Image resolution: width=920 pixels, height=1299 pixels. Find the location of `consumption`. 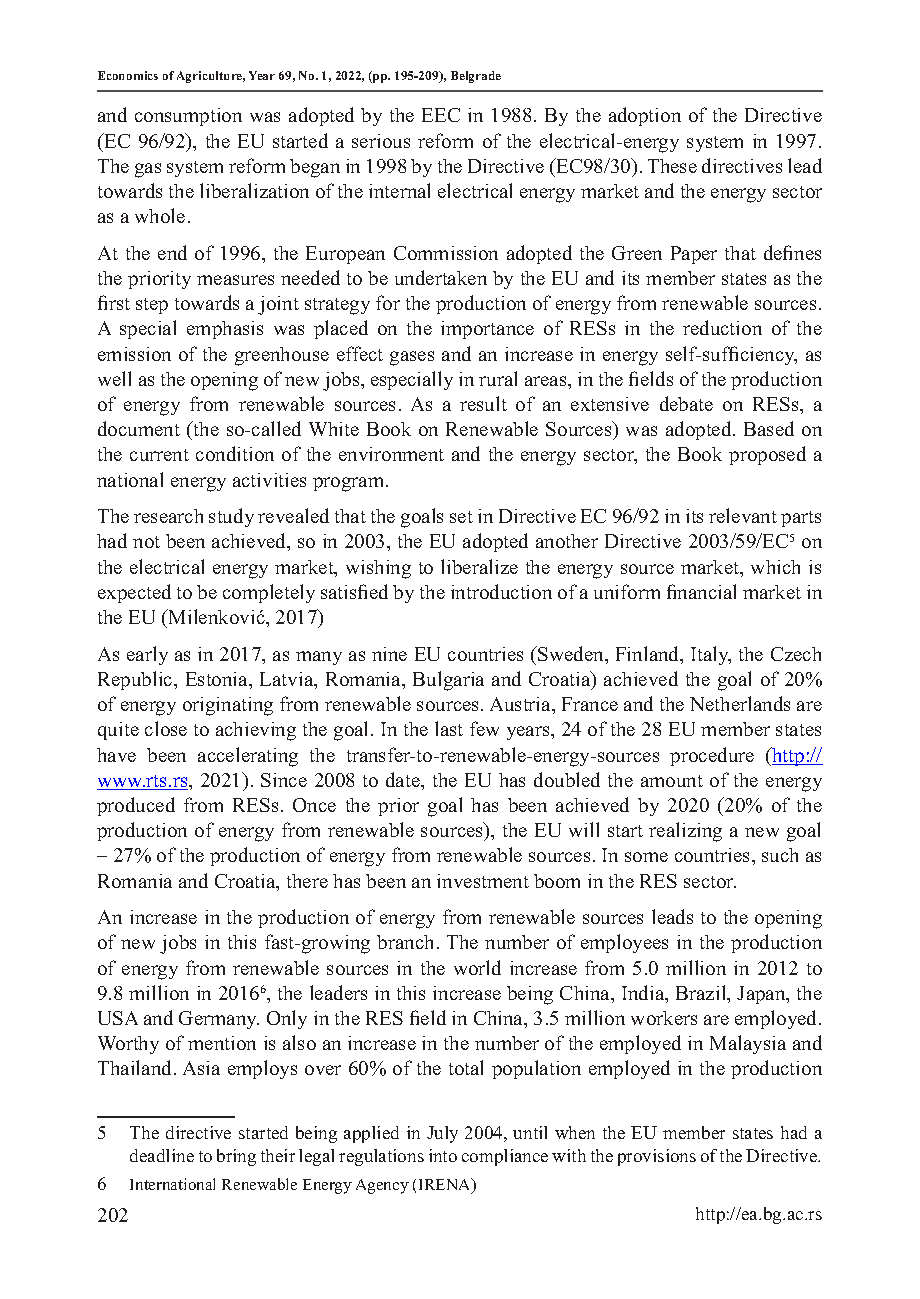

consumption is located at coordinates (188, 117).
